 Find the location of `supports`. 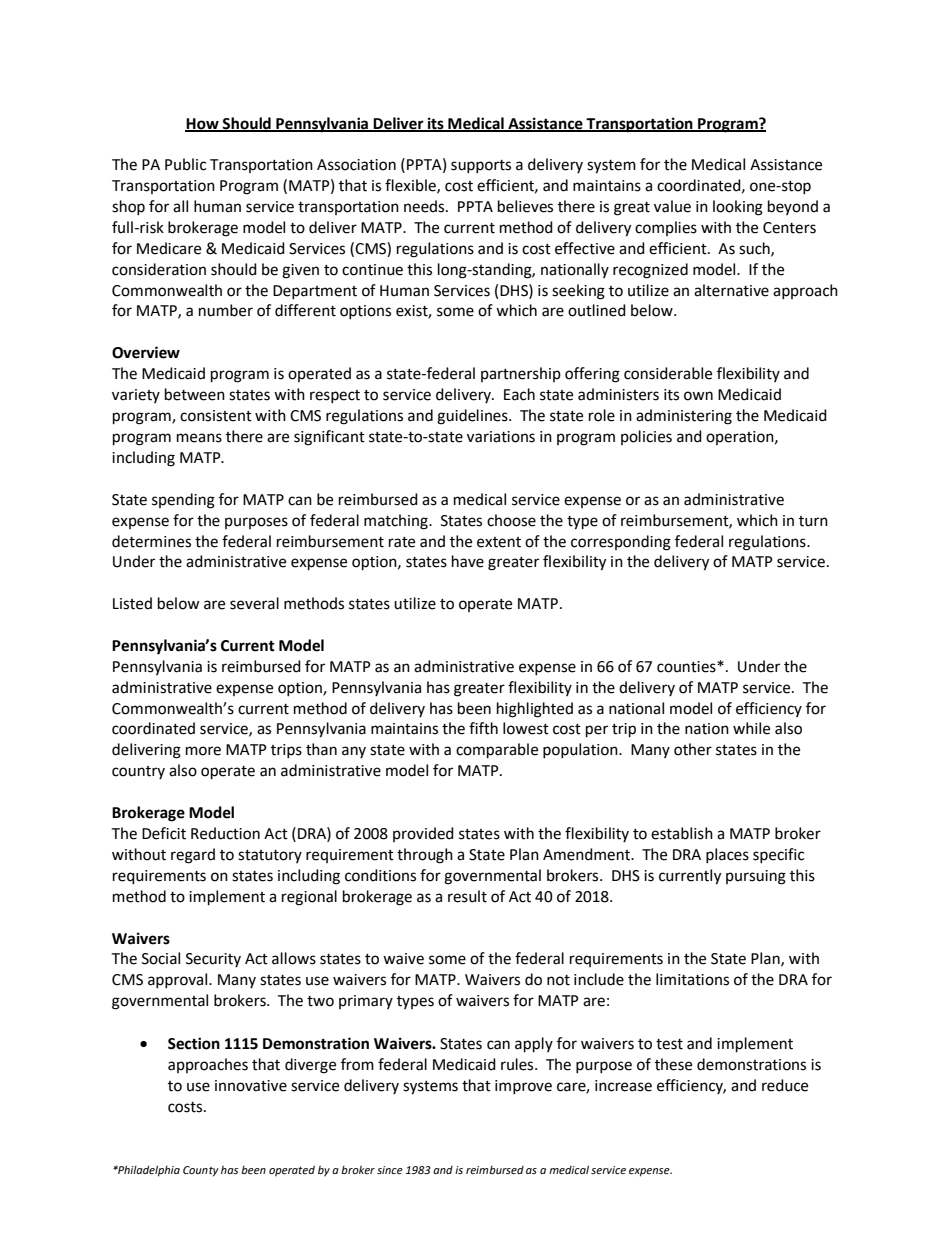

supports is located at coordinates (481, 166).
